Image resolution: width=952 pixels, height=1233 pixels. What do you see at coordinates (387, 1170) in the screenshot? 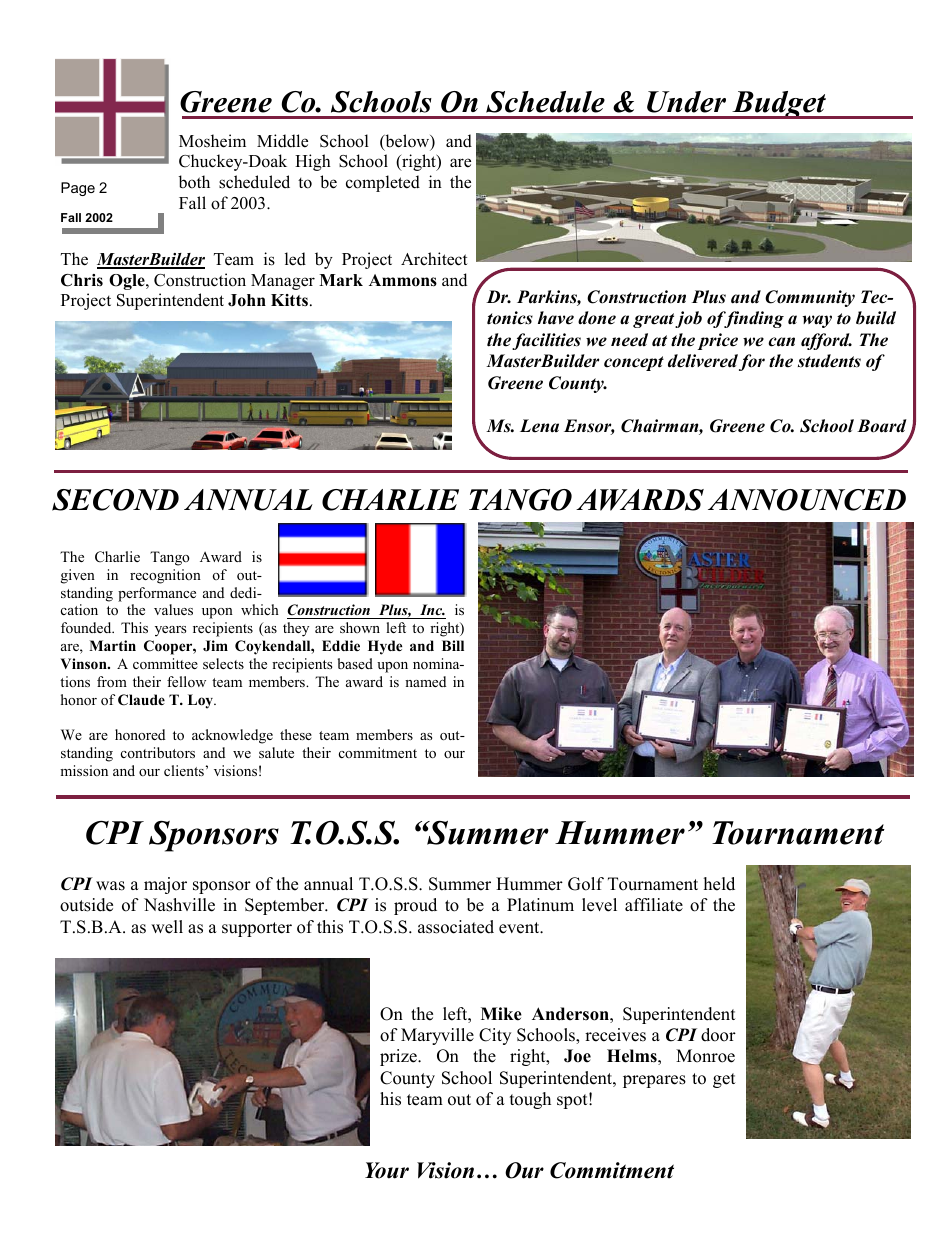
I see `Your` at bounding box center [387, 1170].
